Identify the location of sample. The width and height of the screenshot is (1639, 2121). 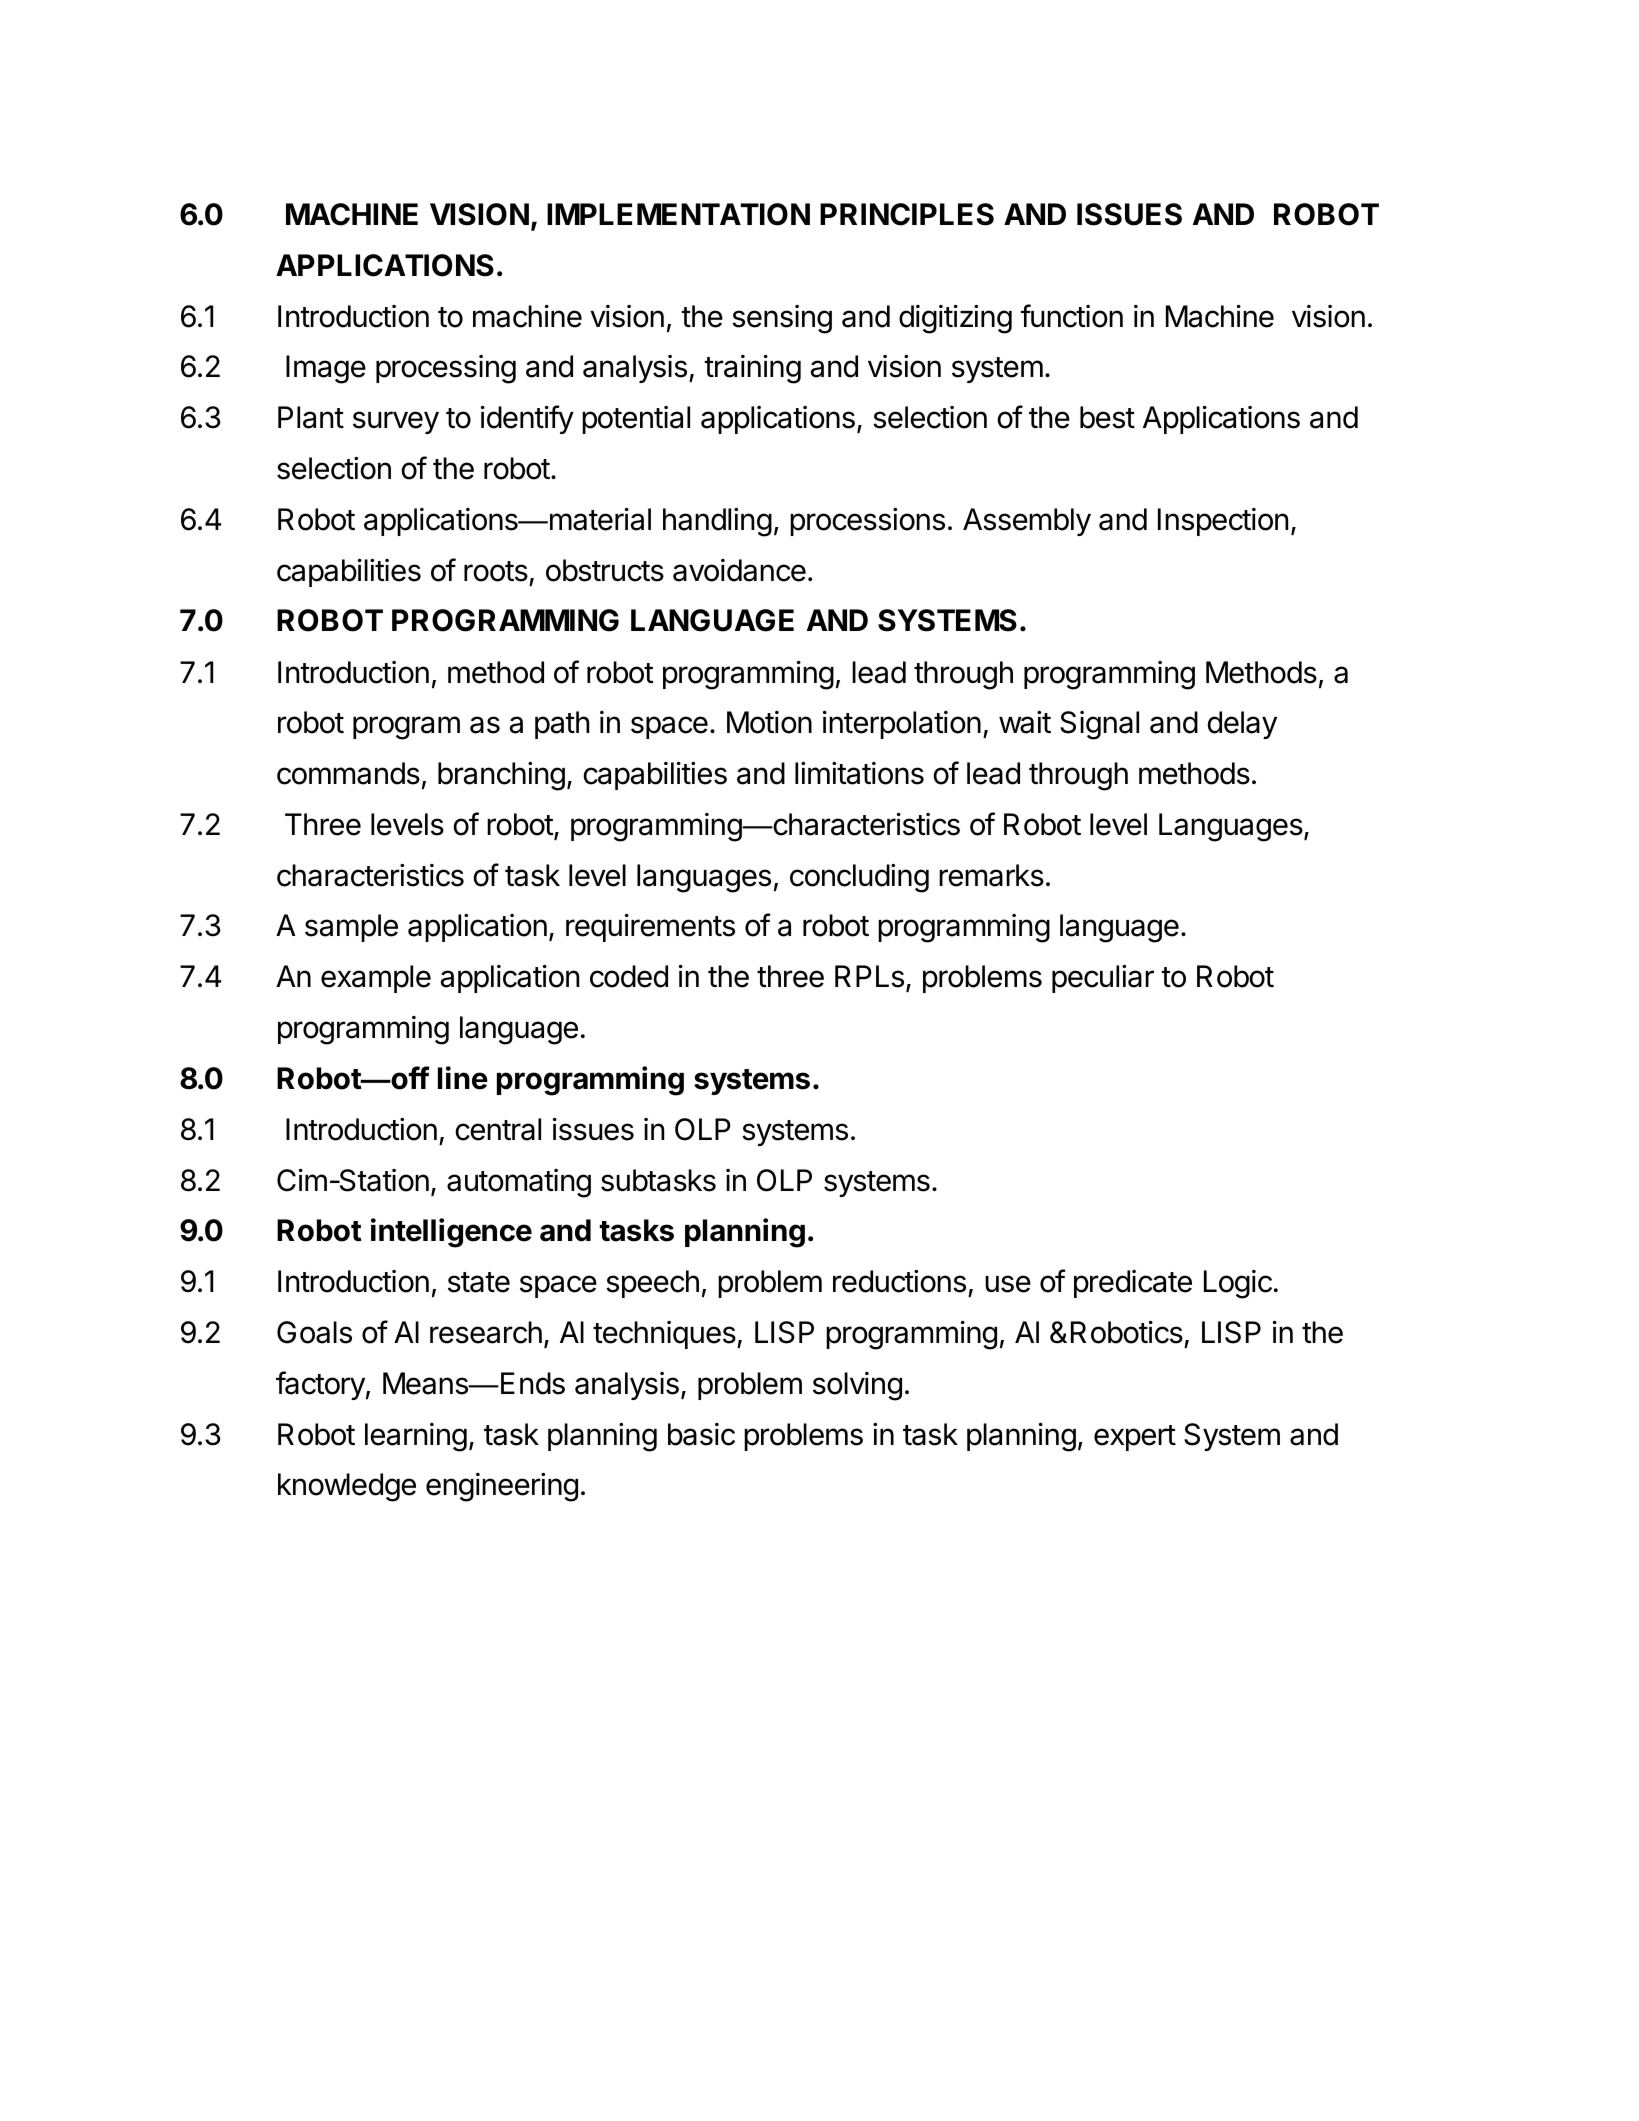
(351, 928).
